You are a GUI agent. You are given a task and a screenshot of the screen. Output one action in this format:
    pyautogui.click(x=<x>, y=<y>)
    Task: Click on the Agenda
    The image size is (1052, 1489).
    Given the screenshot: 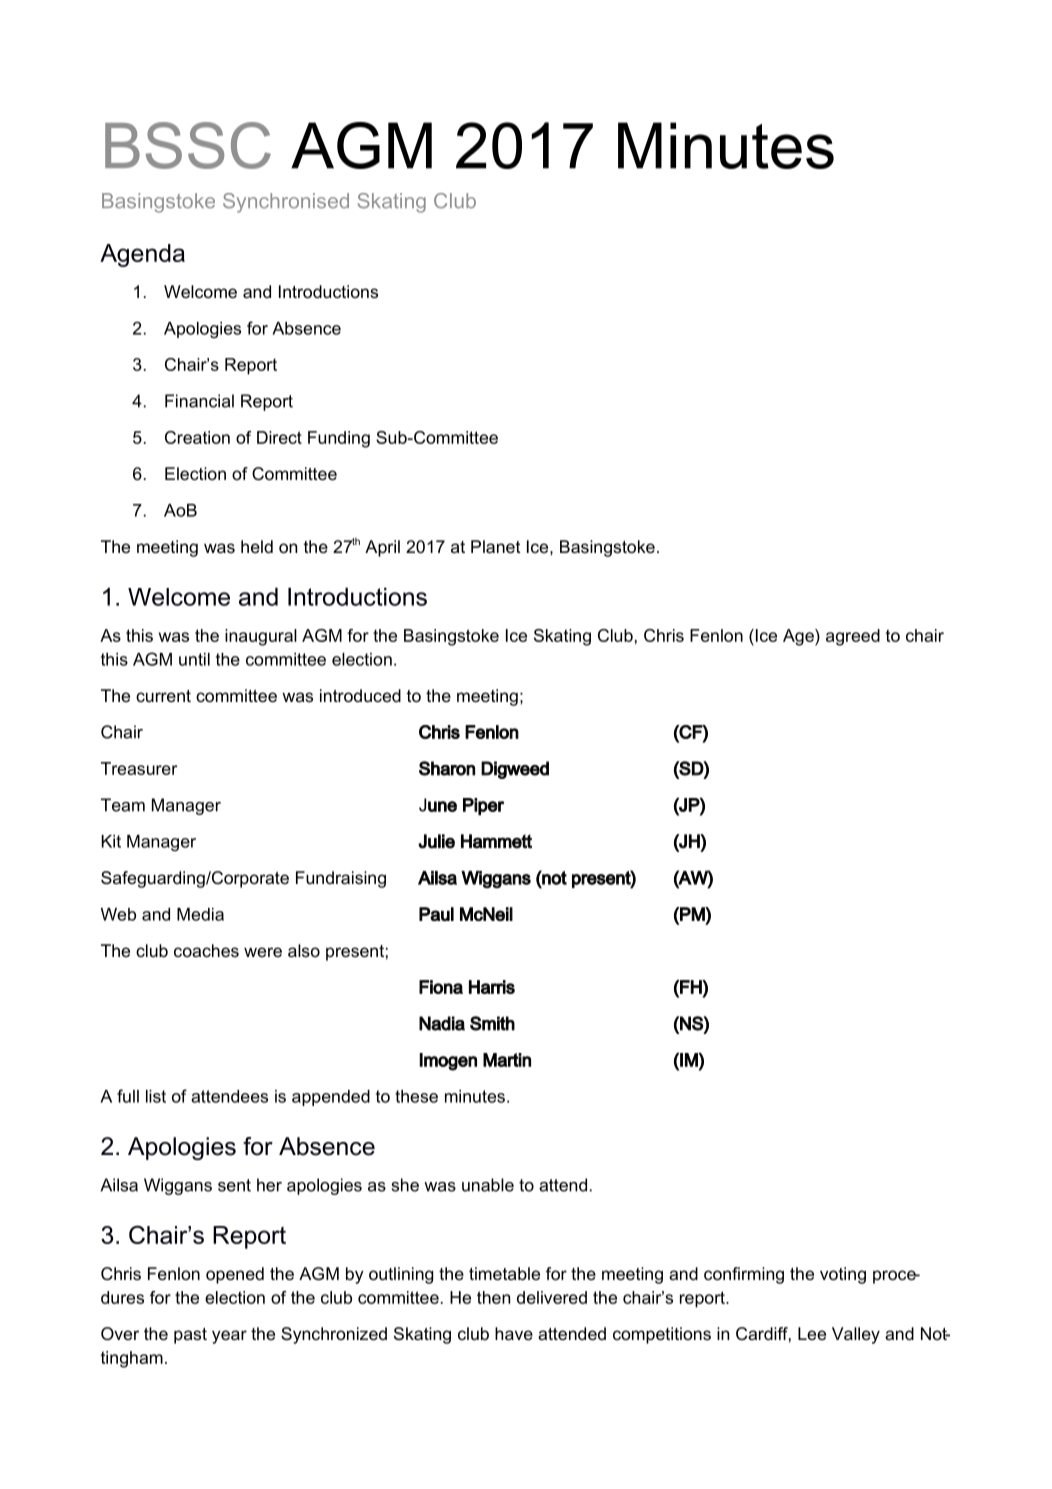 What is the action you would take?
    pyautogui.click(x=142, y=255)
